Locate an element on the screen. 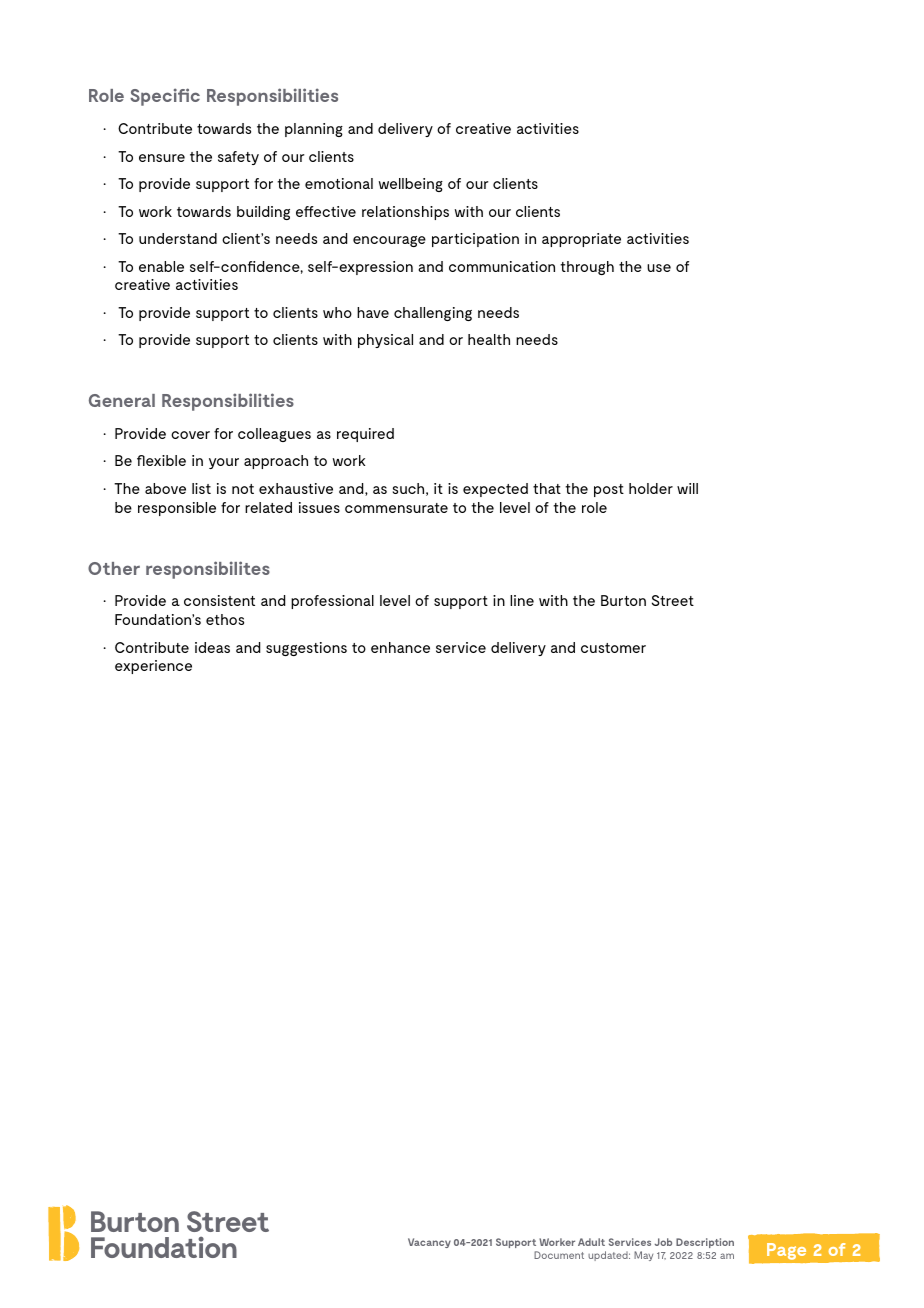 The width and height of the screenshot is (924, 1308). expected is located at coordinates (495, 490).
